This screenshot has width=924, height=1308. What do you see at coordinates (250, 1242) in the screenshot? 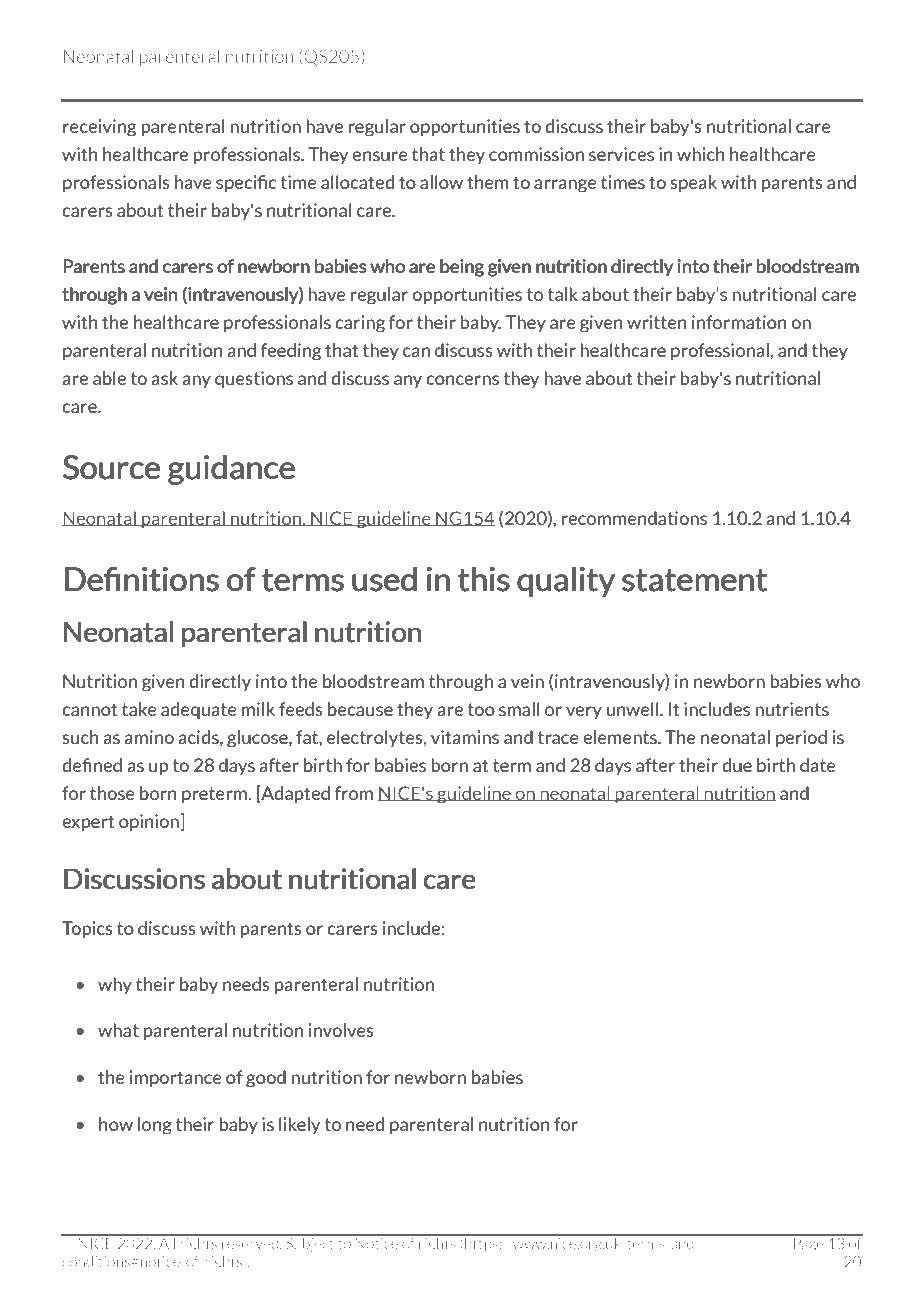
I see `reserved` at bounding box center [250, 1242].
